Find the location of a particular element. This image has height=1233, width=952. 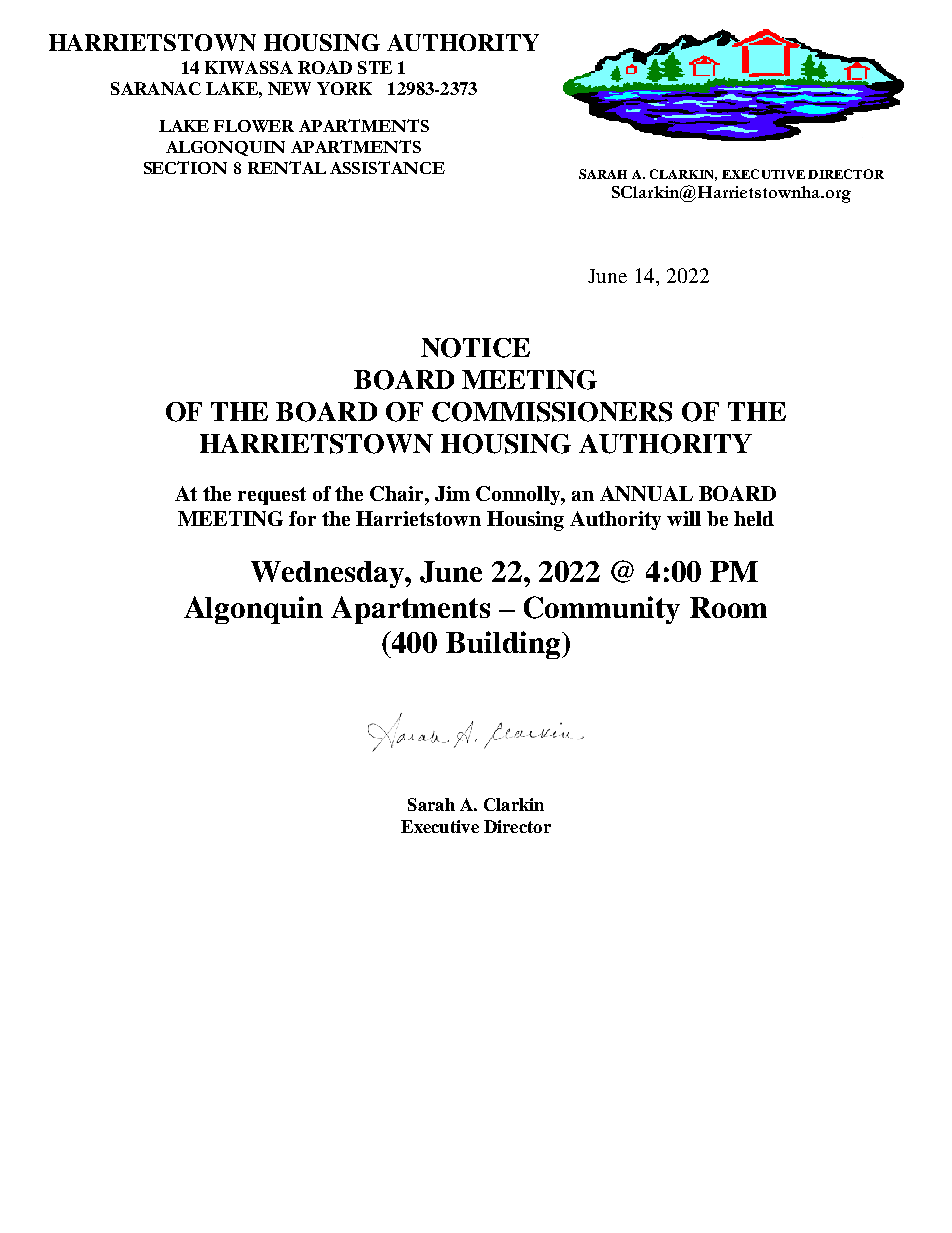

Wednesday is located at coordinates (328, 574).
